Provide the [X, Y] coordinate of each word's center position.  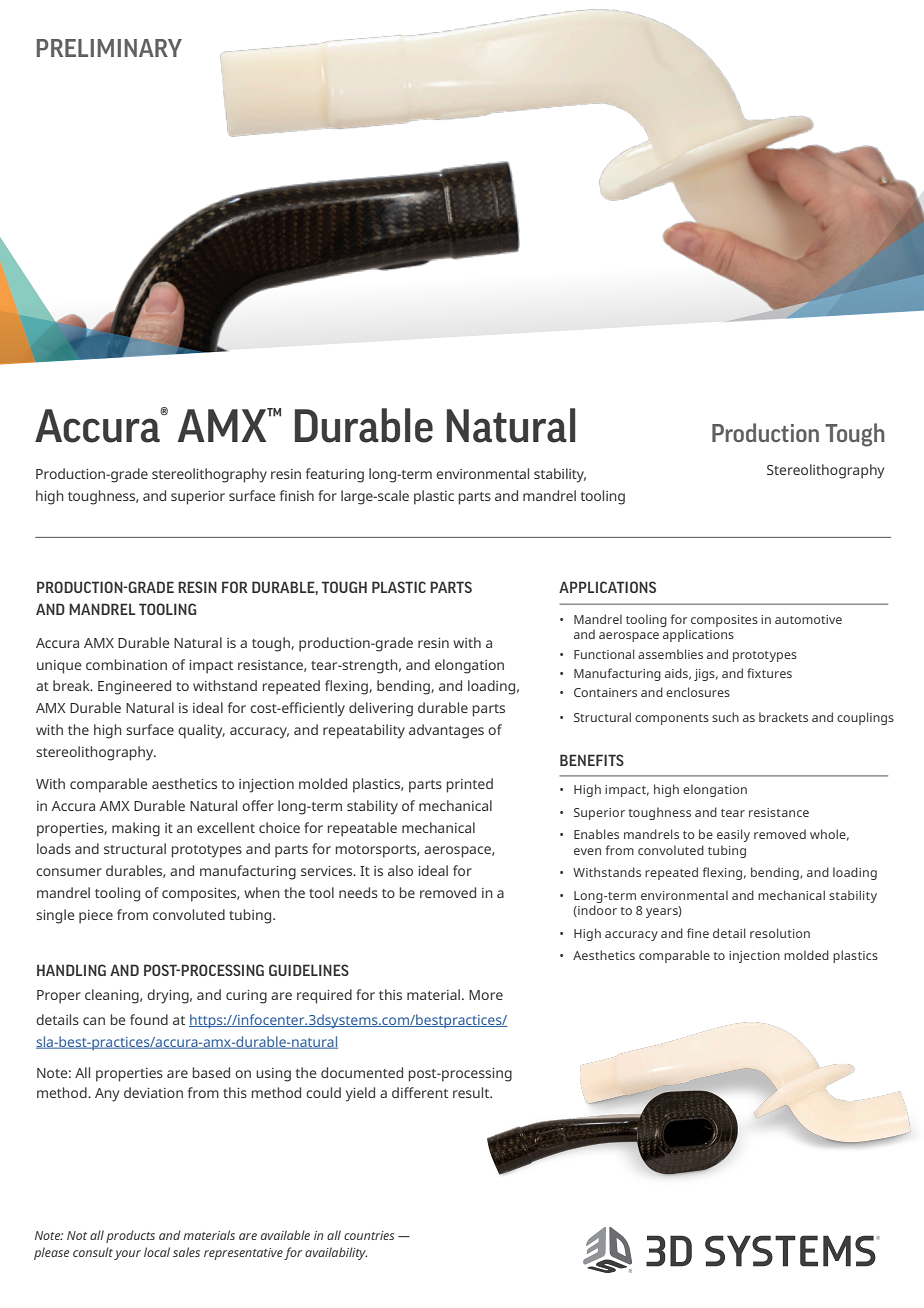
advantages [446, 731]
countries [369, 1235]
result [472, 1092]
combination [126, 664]
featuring [335, 475]
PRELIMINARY [109, 48]
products [130, 1236]
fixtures [769, 673]
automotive [808, 619]
